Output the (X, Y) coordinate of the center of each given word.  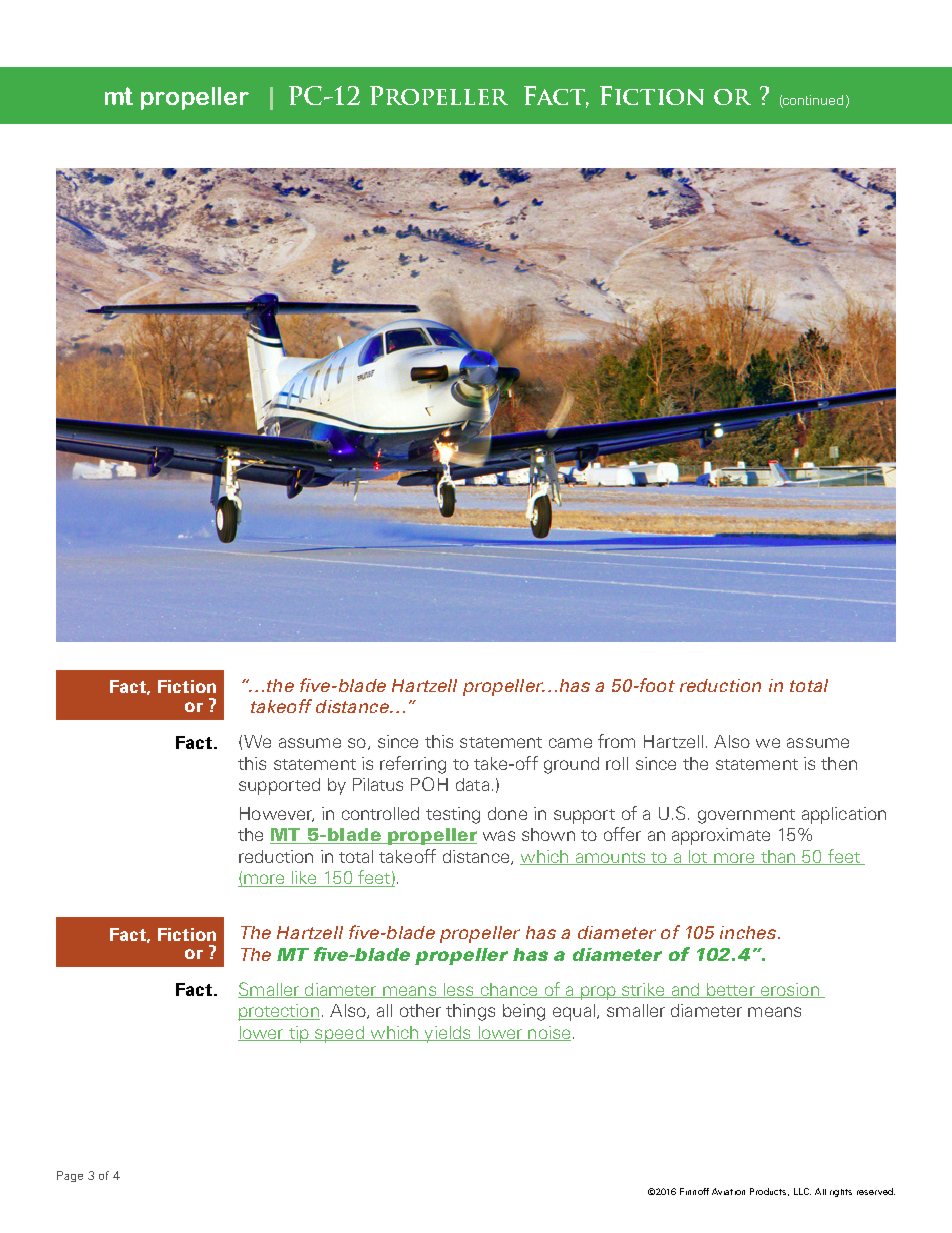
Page (70, 1176)
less (458, 990)
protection (279, 1012)
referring (413, 765)
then (839, 763)
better (731, 990)
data (472, 784)
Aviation (728, 1191)
